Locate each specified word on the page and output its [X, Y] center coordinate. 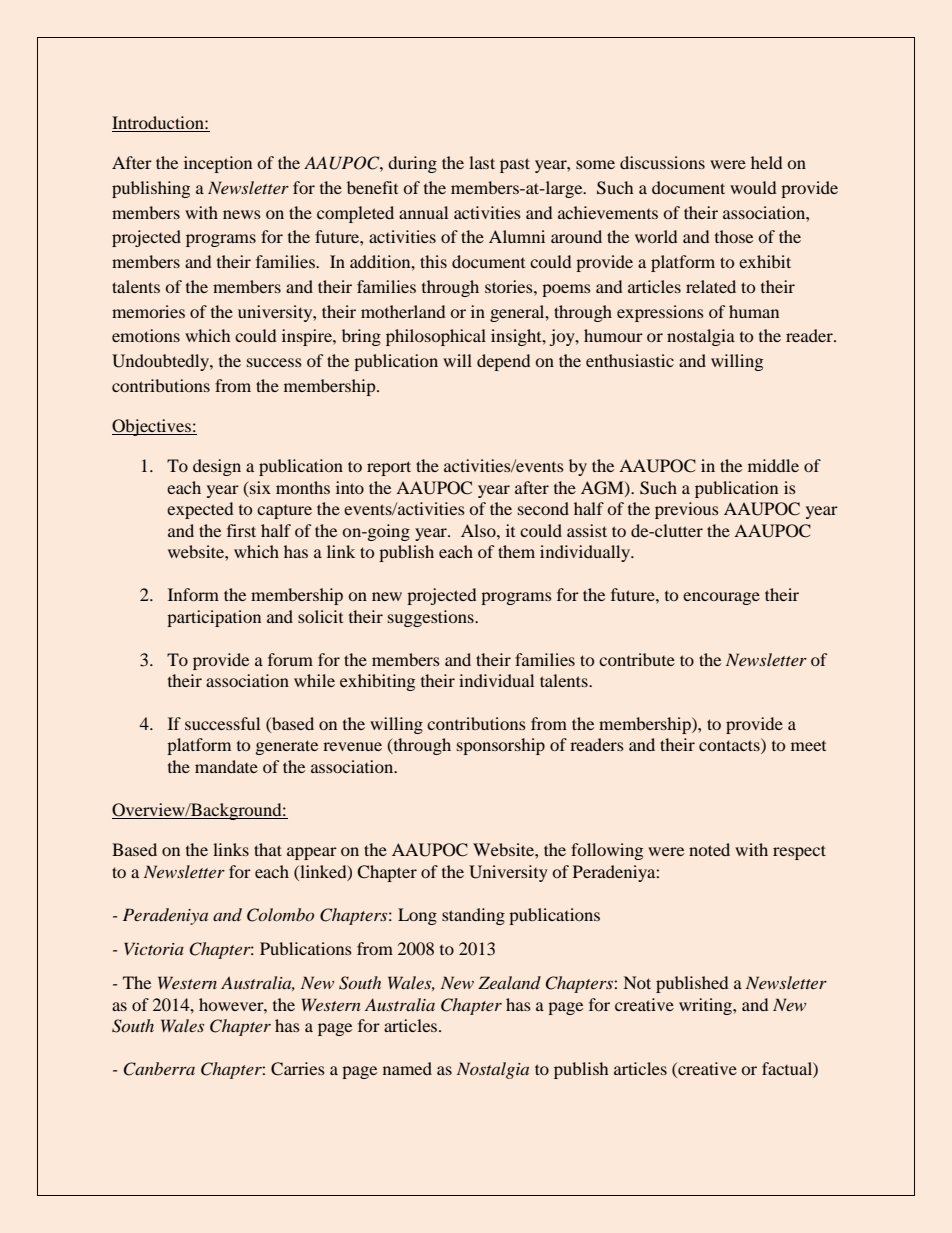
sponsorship [501, 746]
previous [687, 510]
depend [503, 362]
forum [290, 659]
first [241, 530]
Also [479, 530]
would [753, 187]
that [268, 849]
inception [218, 164]
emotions [146, 335]
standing [473, 916]
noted [709, 849]
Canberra [159, 1069]
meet [808, 746]
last [482, 162]
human [754, 311]
